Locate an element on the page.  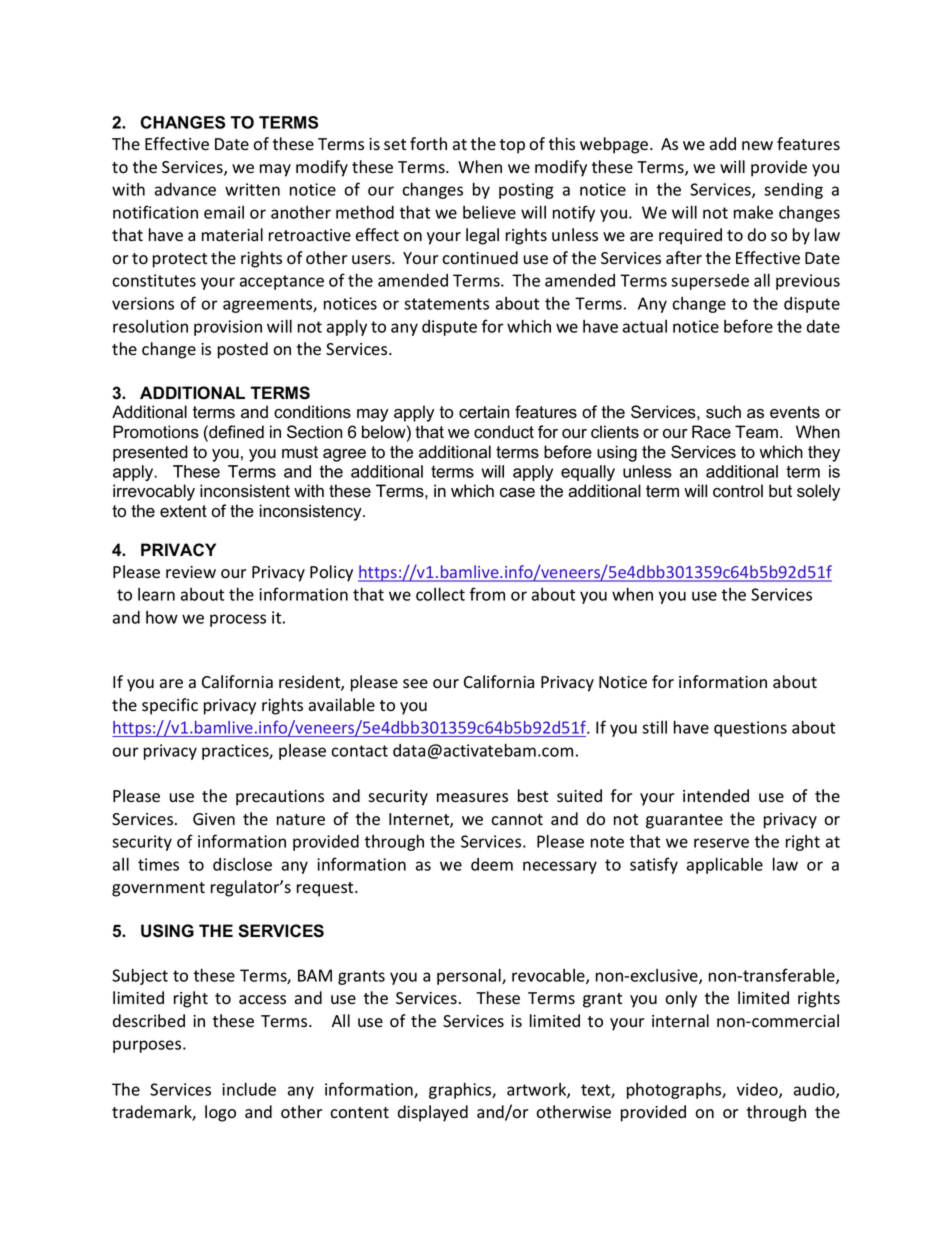
displayed is located at coordinates (433, 1113).
